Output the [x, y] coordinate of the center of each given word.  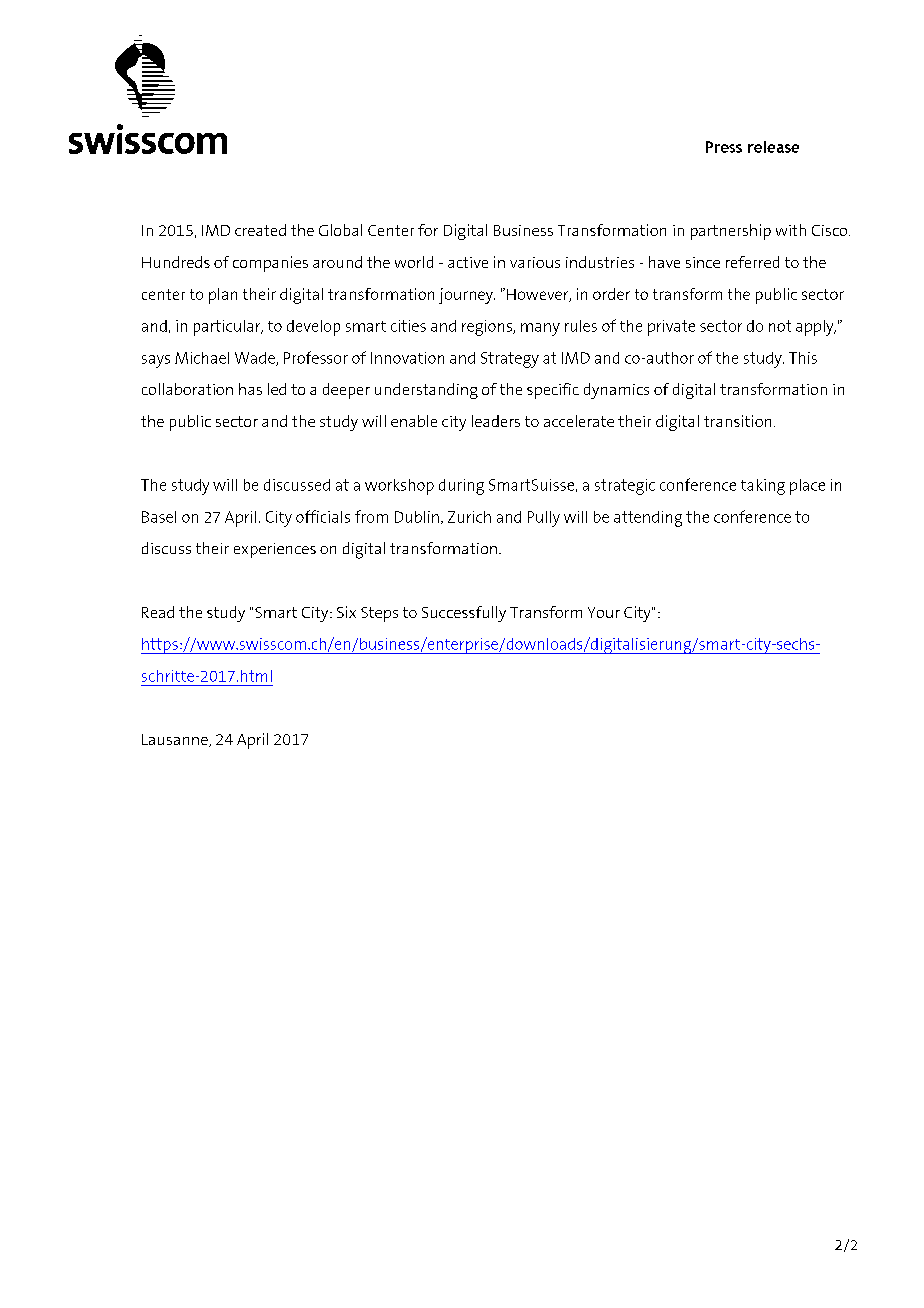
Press [724, 147]
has [250, 389]
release [773, 147]
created [260, 230]
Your [604, 612]
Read [158, 612]
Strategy [510, 360]
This [803, 358]
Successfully [464, 614]
